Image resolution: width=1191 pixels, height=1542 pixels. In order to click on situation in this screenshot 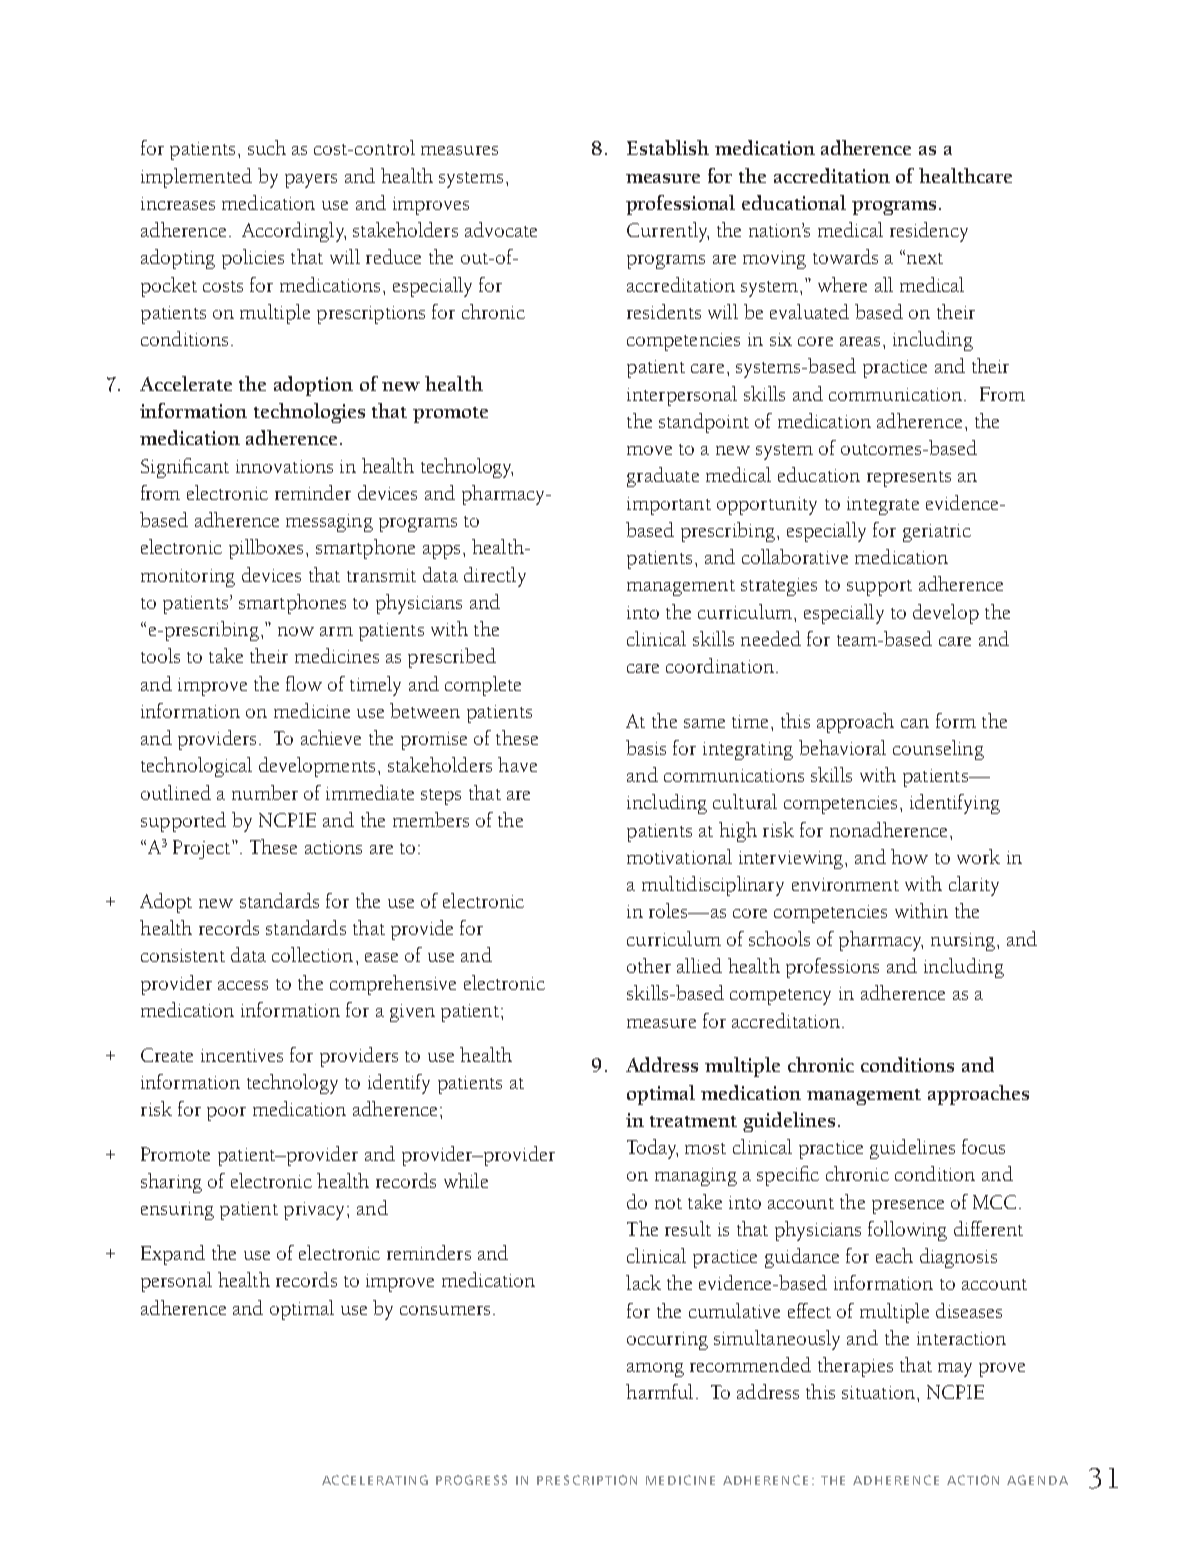, I will do `click(878, 1392)`.
